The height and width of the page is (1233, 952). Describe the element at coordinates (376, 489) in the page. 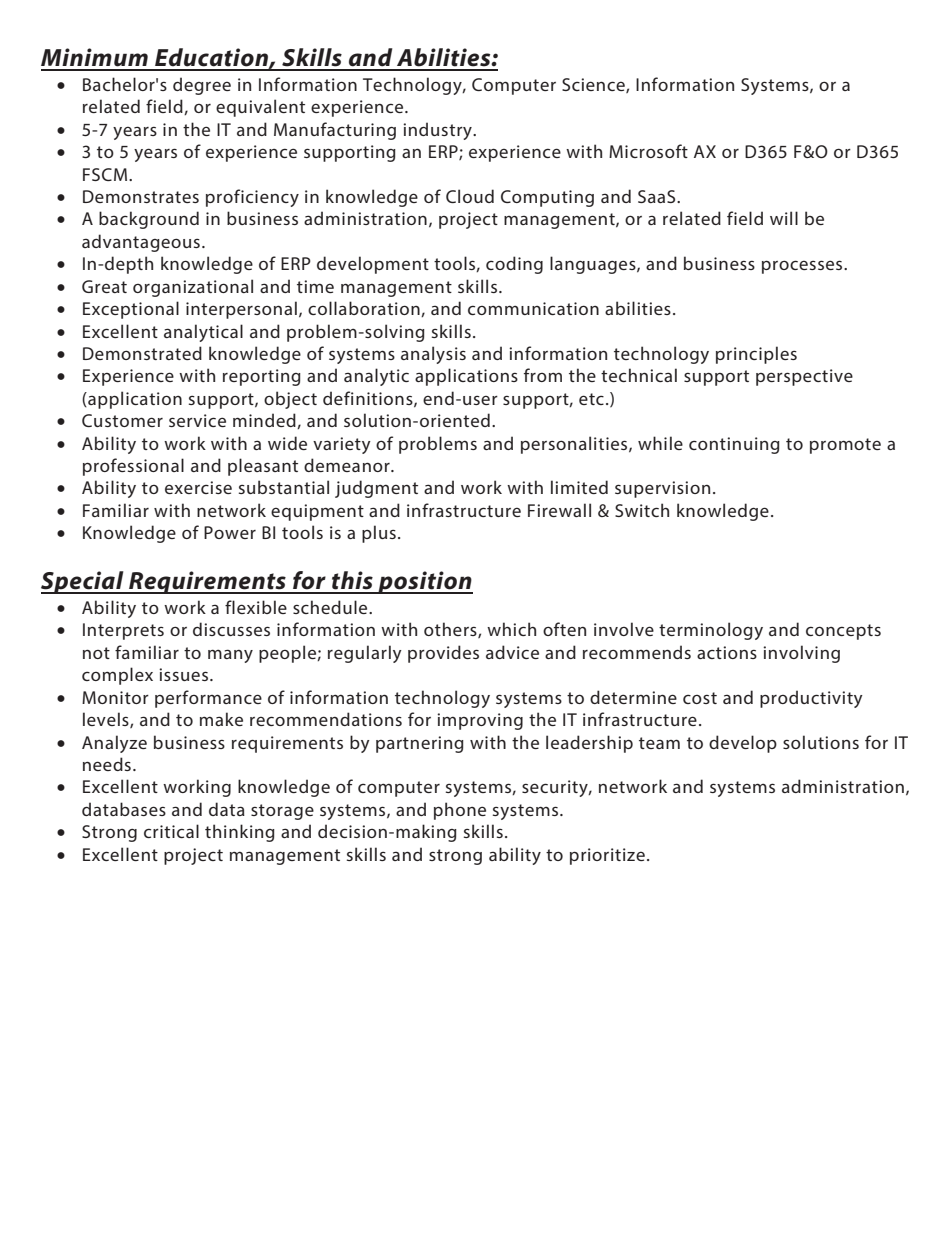

I see `judgment` at that location.
